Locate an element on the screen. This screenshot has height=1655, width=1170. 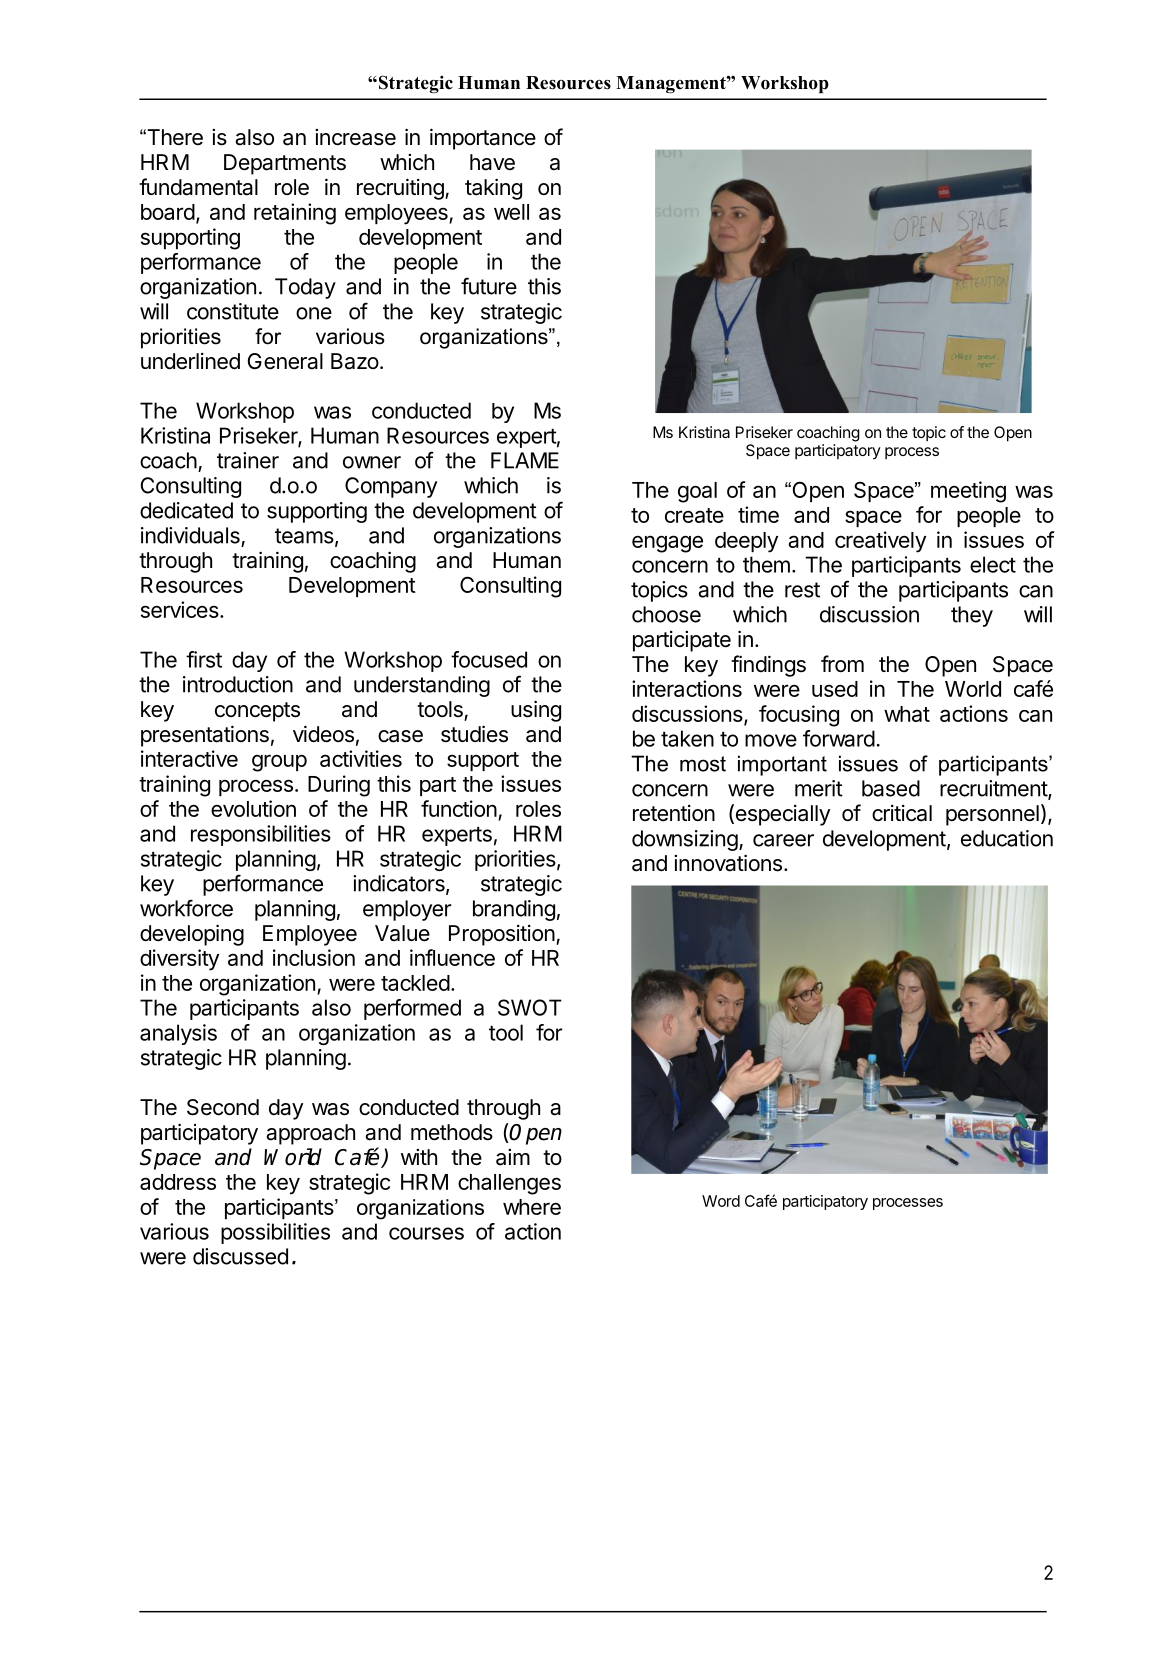
concepts is located at coordinates (257, 712).
